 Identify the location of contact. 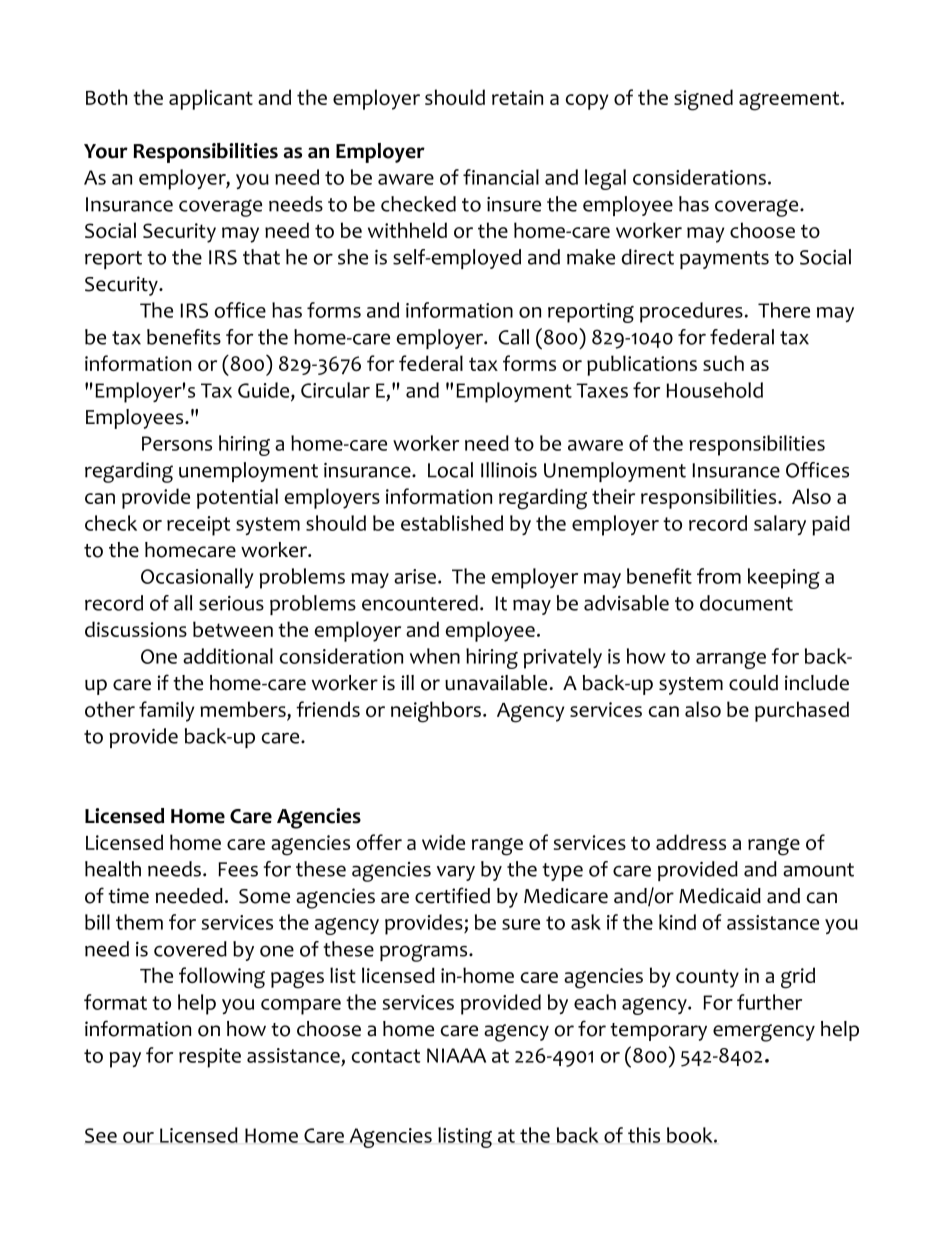
(386, 1056).
